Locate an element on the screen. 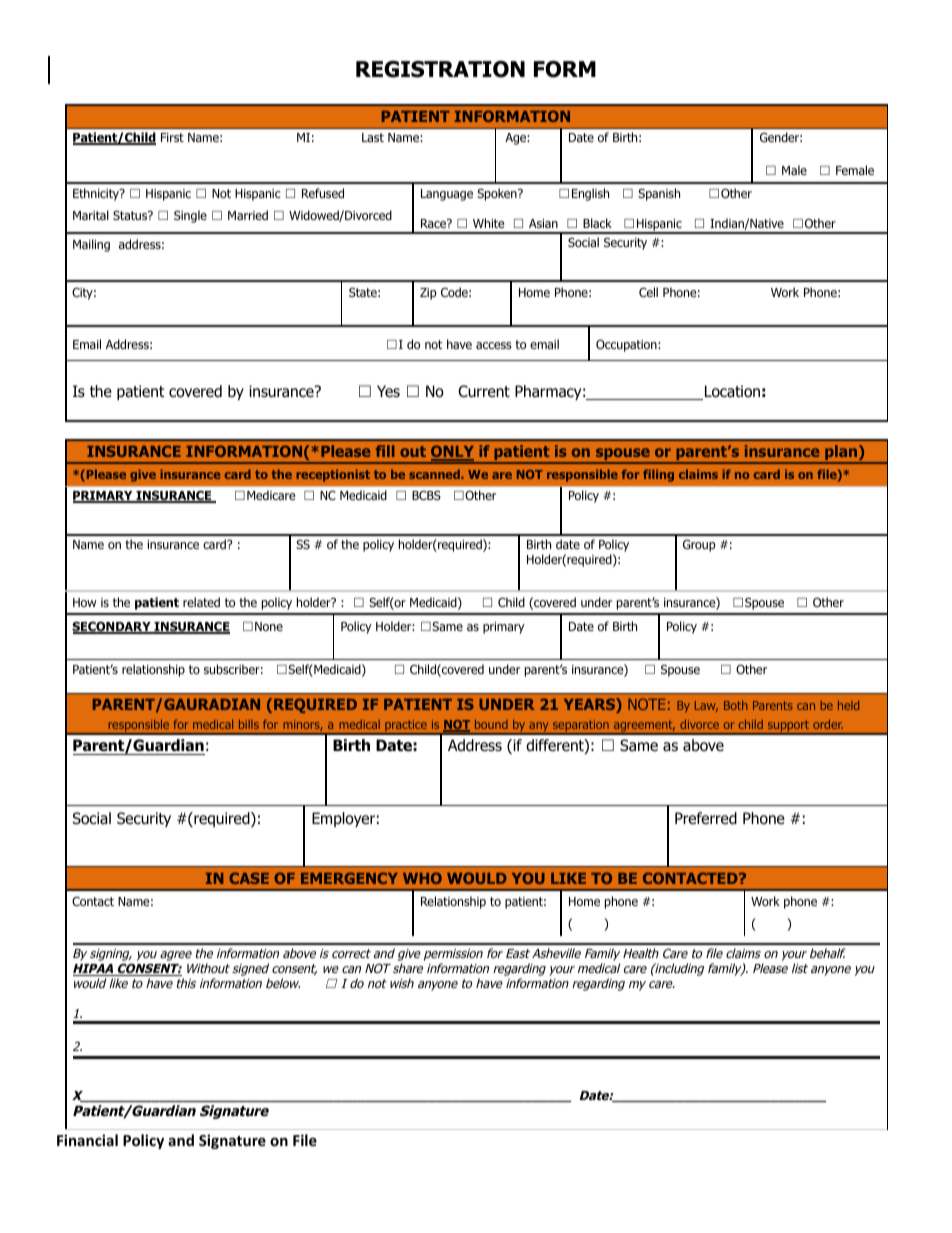 This screenshot has width=952, height=1233. Financial is located at coordinates (87, 1140).
